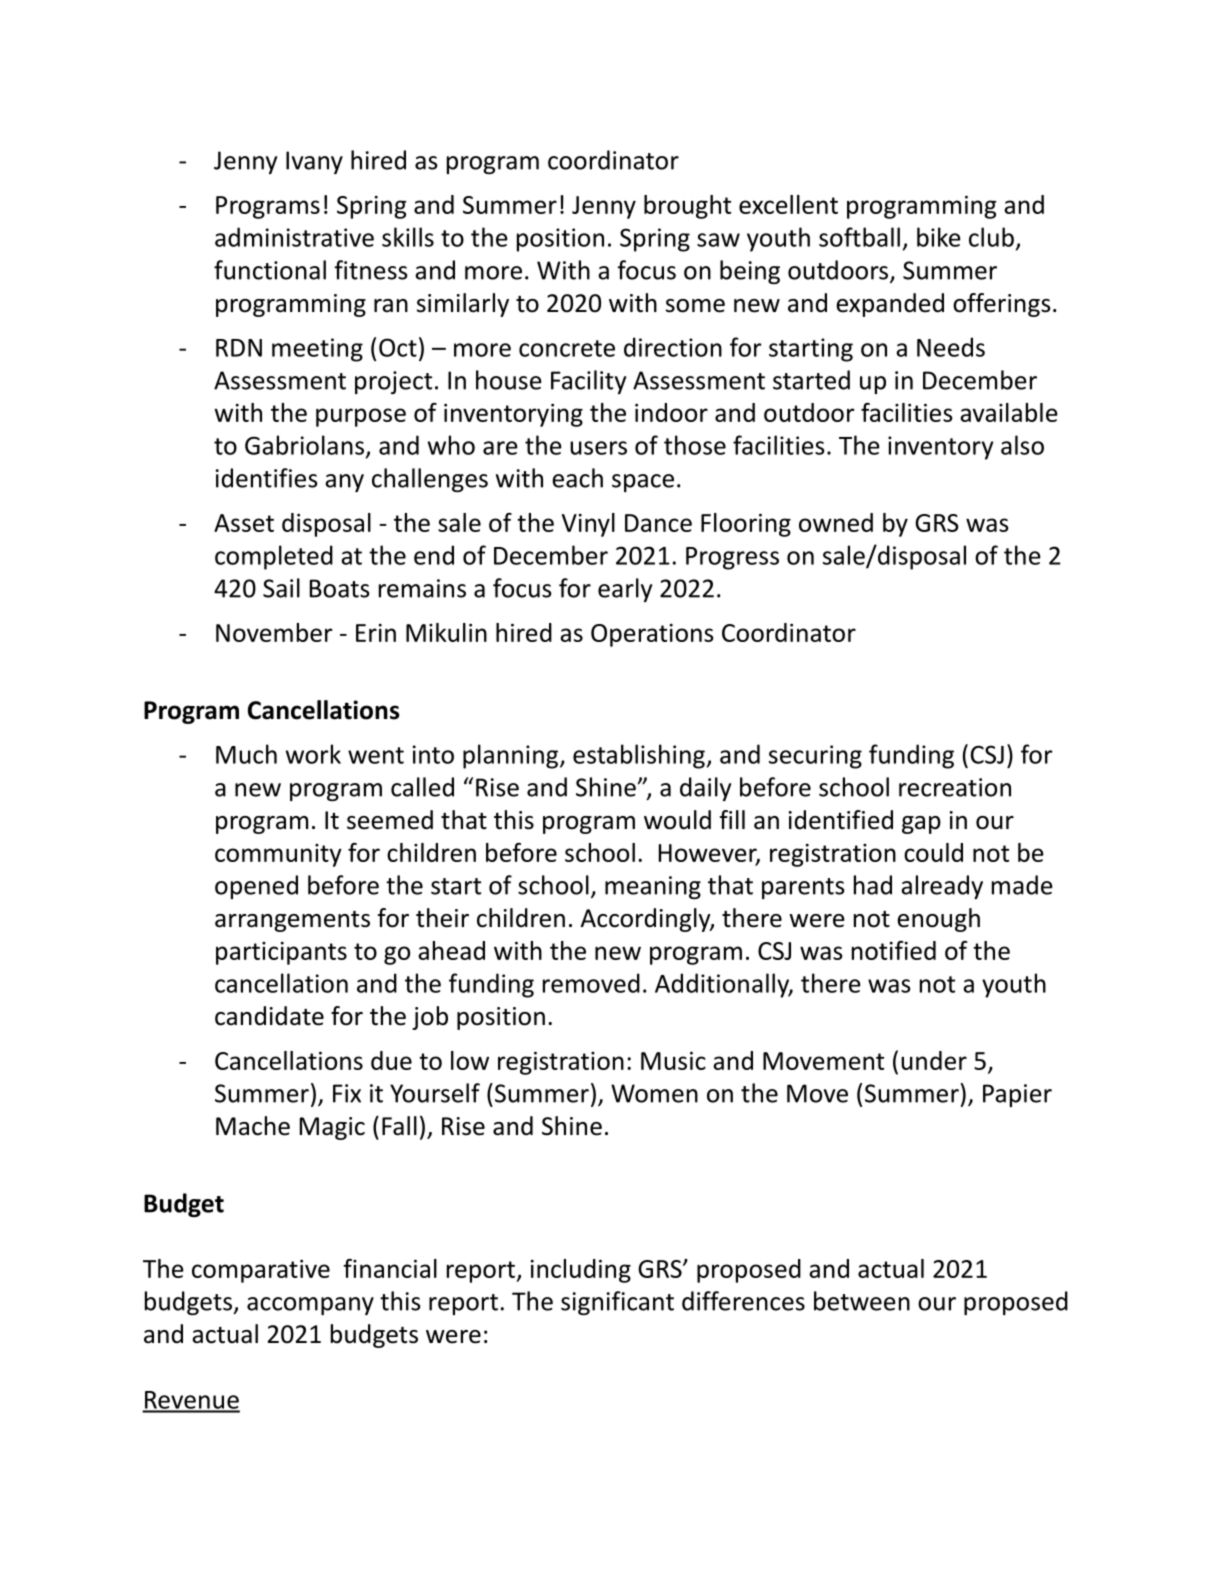  What do you see at coordinates (617, 1303) in the screenshot?
I see `significant` at bounding box center [617, 1303].
